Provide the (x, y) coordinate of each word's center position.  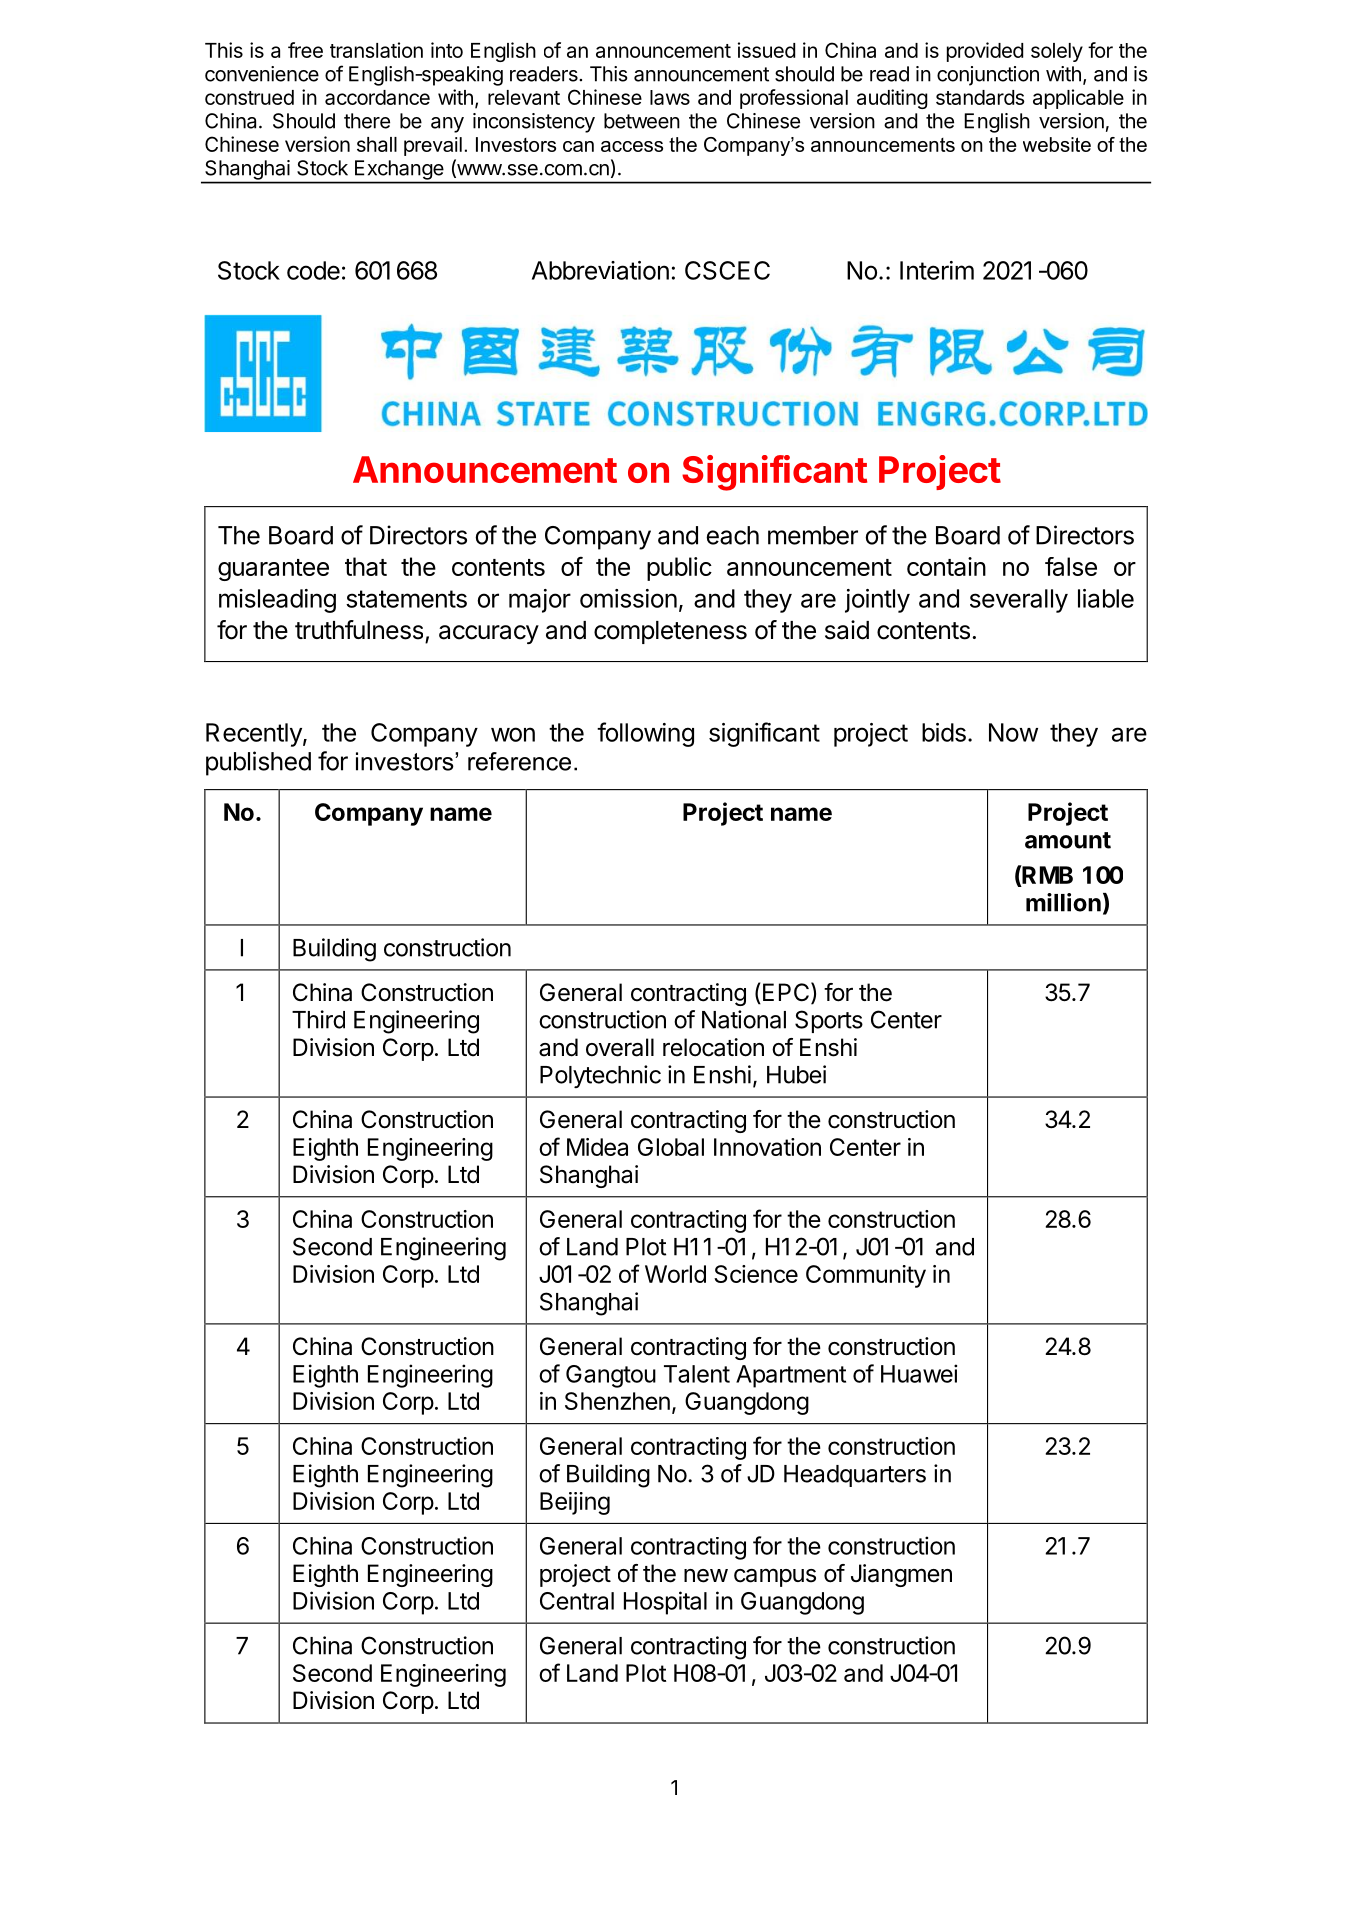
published (258, 763)
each (732, 535)
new (706, 1576)
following (645, 734)
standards (980, 97)
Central (577, 1601)
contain (946, 566)
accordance (377, 97)
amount (1068, 840)
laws (670, 97)
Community (866, 1276)
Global (671, 1147)
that (366, 566)
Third (318, 1019)
